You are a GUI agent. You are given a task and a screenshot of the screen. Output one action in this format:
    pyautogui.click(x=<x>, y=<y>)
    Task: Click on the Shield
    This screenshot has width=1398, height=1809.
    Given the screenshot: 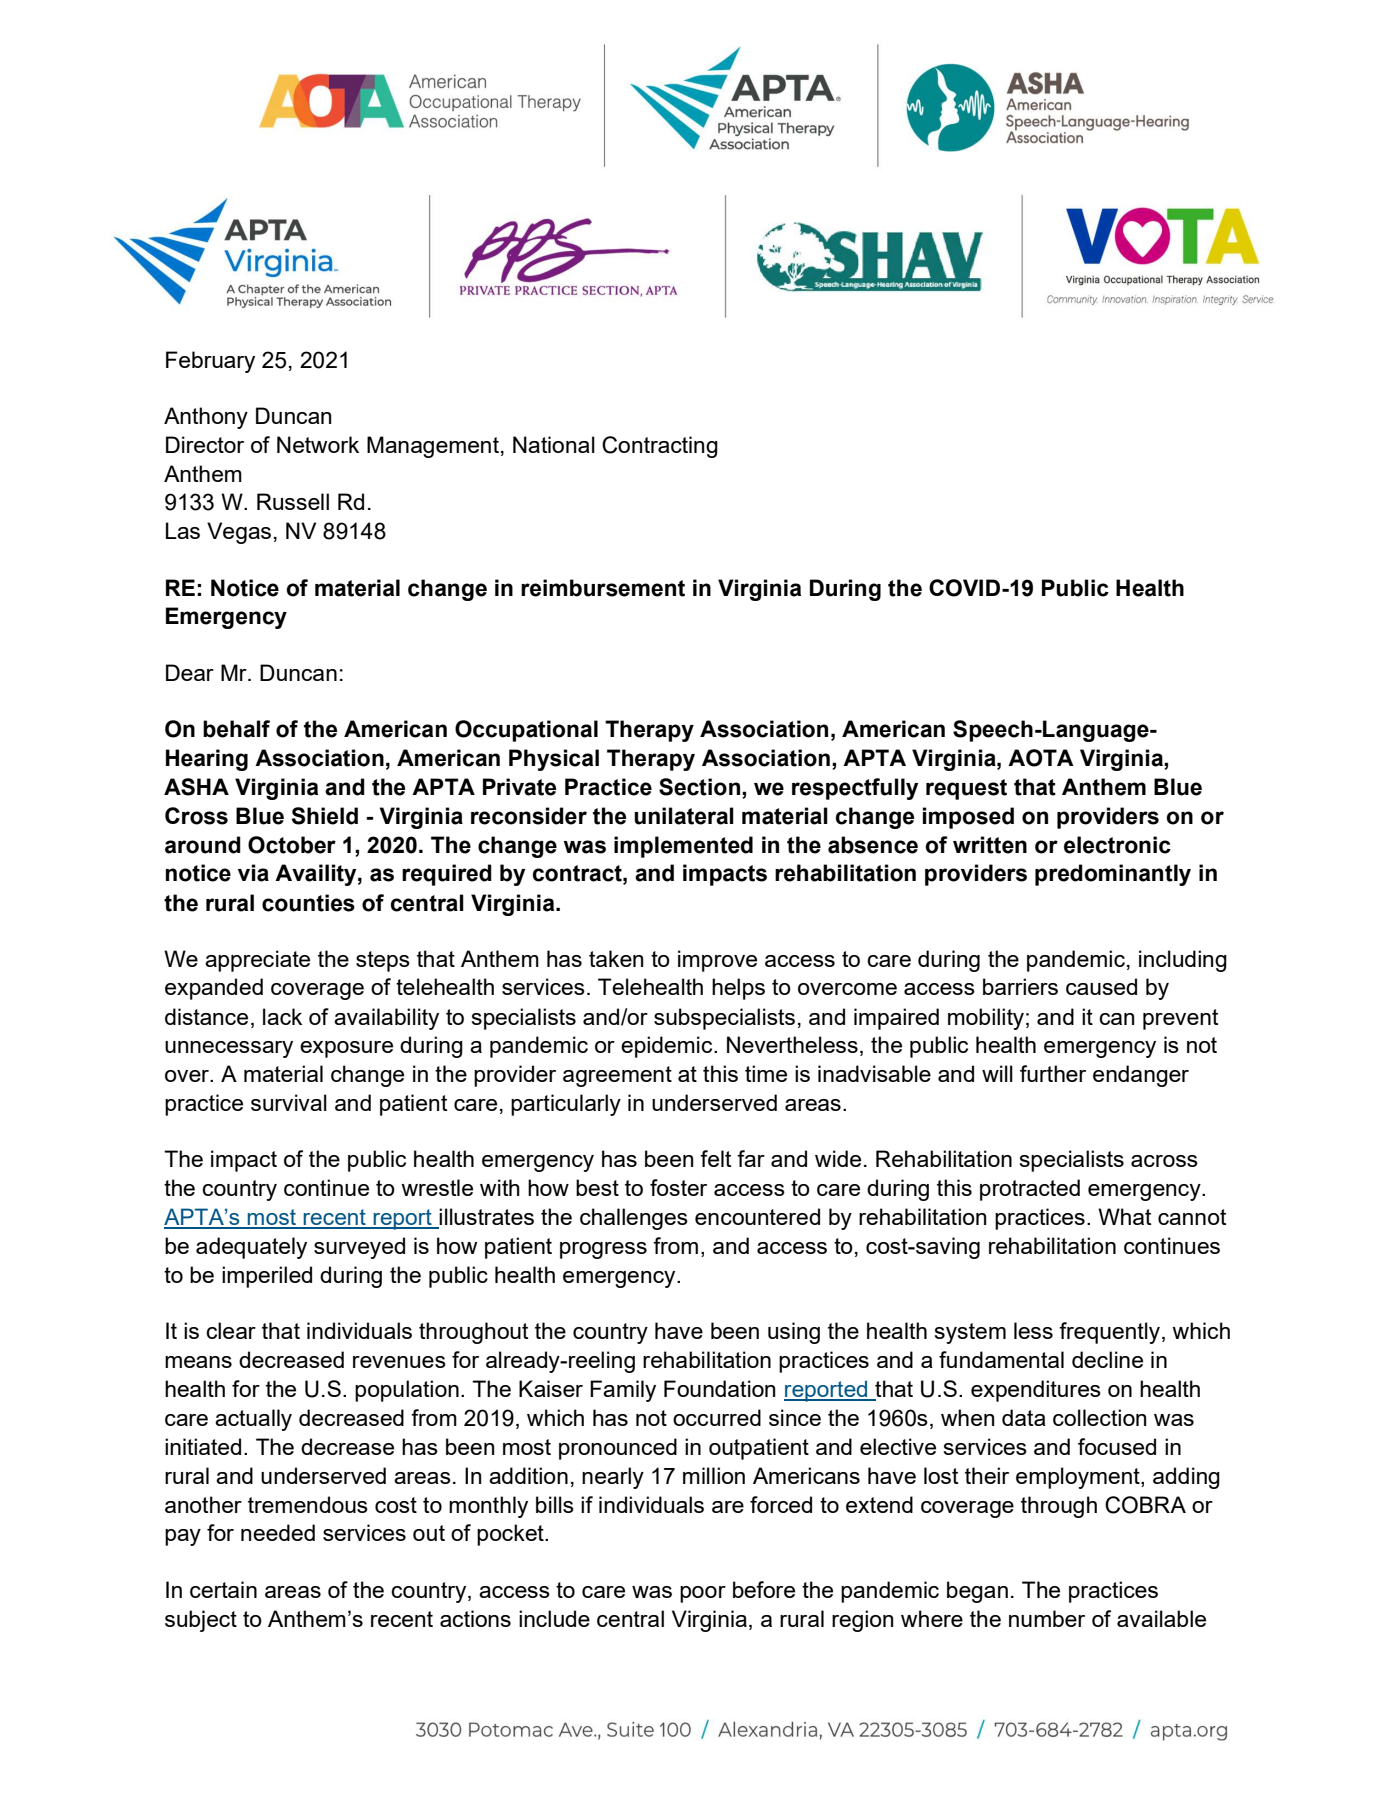 What is the action you would take?
    pyautogui.click(x=325, y=816)
